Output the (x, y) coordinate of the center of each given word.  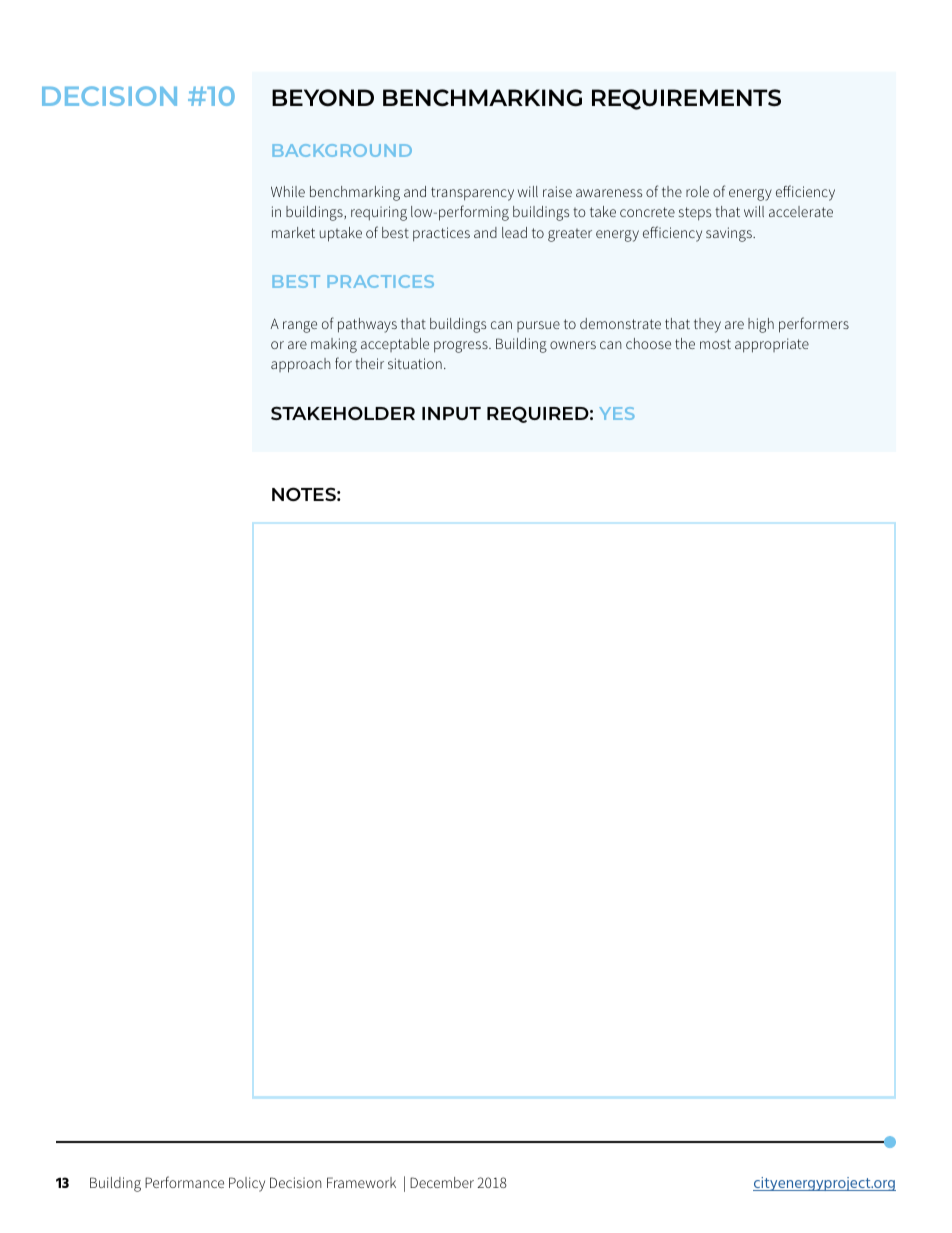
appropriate (772, 345)
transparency (472, 194)
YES (617, 413)
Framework (361, 1182)
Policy (247, 1184)
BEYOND (323, 98)
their (369, 363)
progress (462, 347)
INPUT (451, 413)
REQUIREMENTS (686, 99)
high (761, 325)
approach (301, 365)
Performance (184, 1182)
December (442, 1182)
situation (415, 363)
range (300, 327)
